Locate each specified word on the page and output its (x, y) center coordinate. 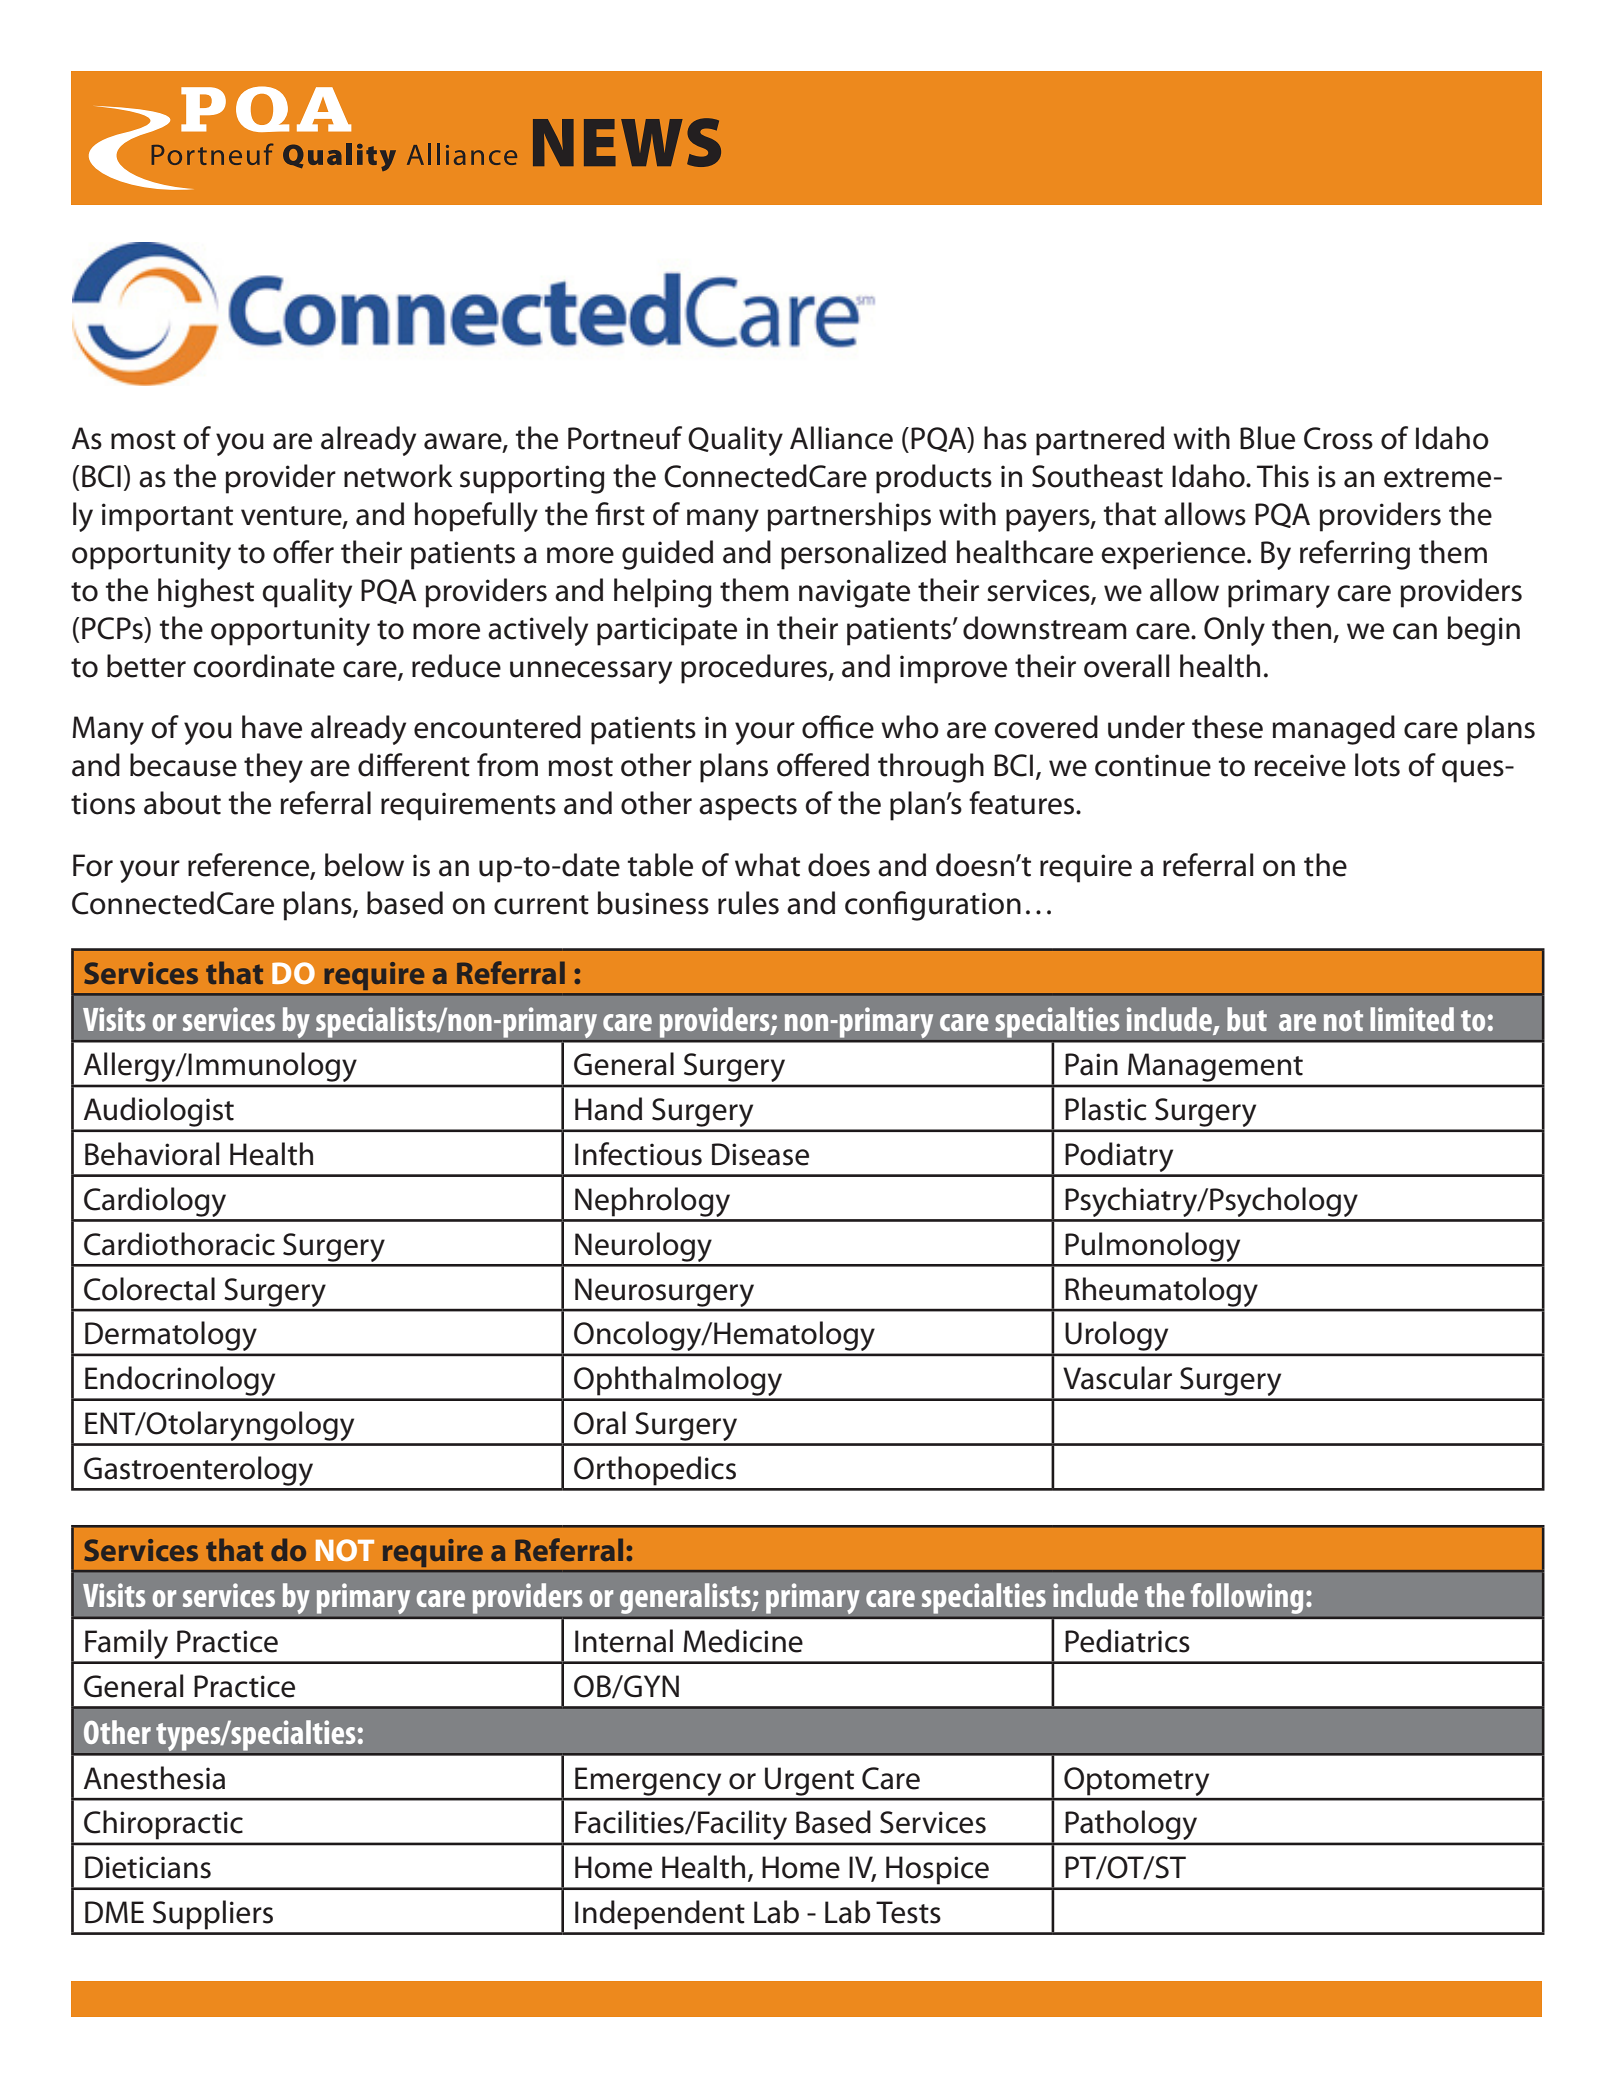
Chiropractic (163, 1824)
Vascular (1117, 1378)
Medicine (743, 1641)
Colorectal (149, 1289)
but (1247, 1019)
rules (748, 903)
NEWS (627, 142)
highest (206, 593)
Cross (1338, 438)
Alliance (841, 438)
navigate (854, 593)
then (1301, 628)
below (364, 865)
